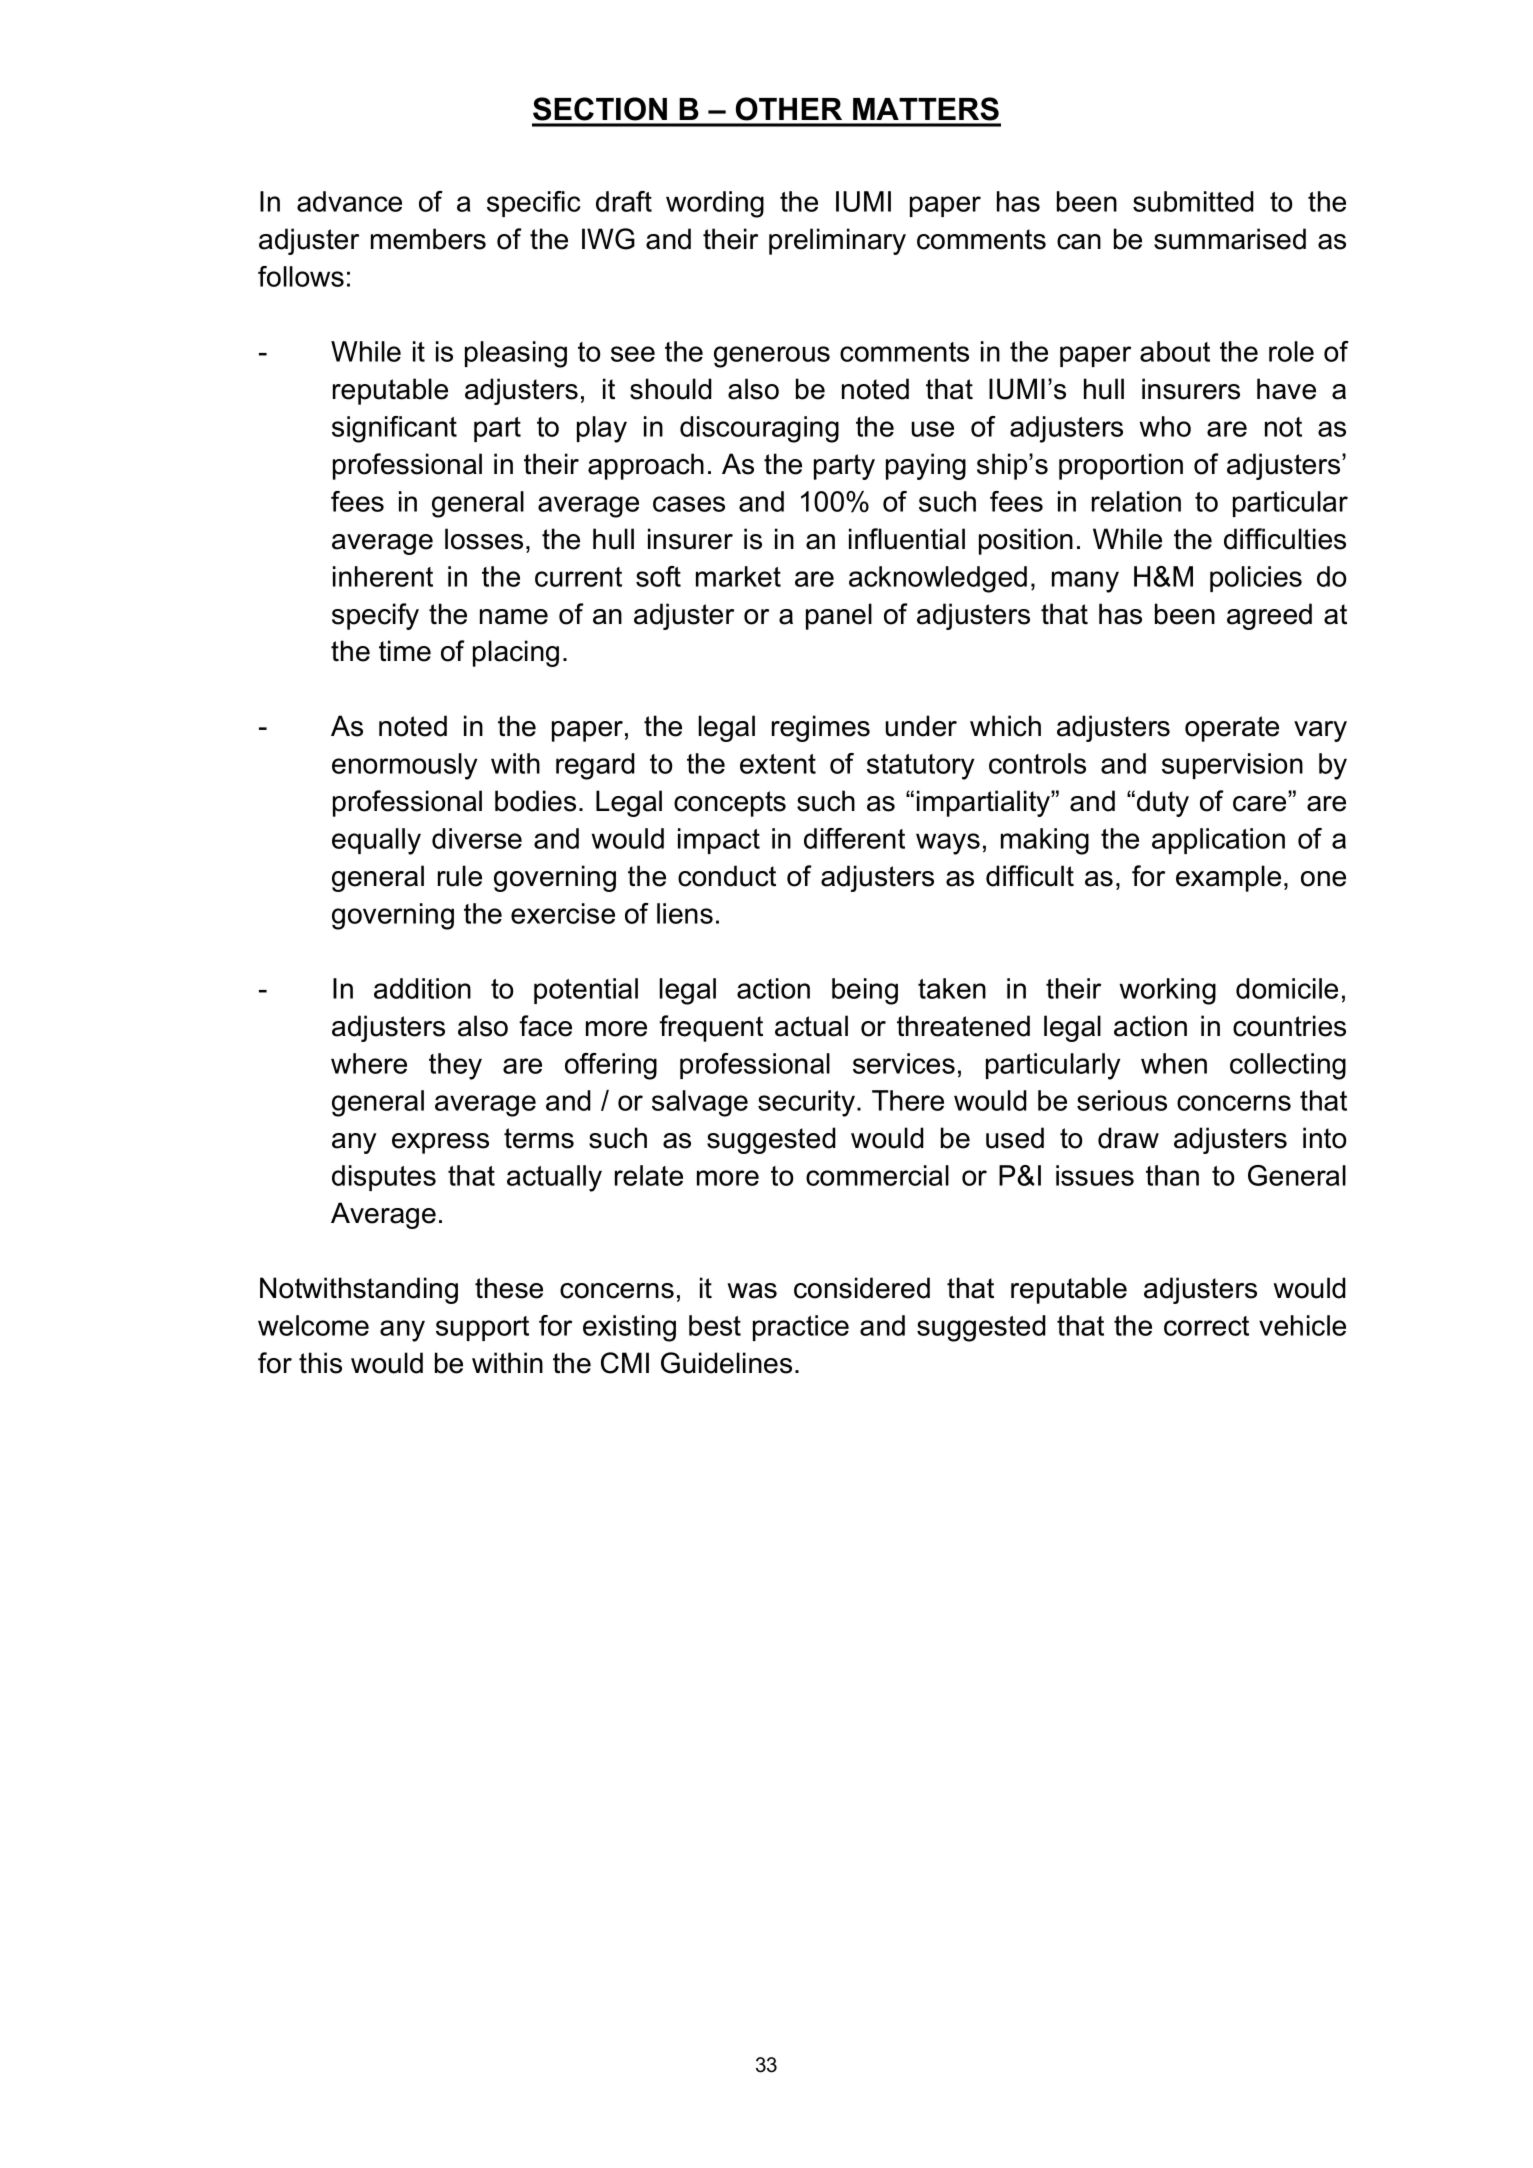 Image resolution: width=1533 pixels, height=2168 pixels. Describe the element at coordinates (482, 1328) in the screenshot. I see `support` at that location.
